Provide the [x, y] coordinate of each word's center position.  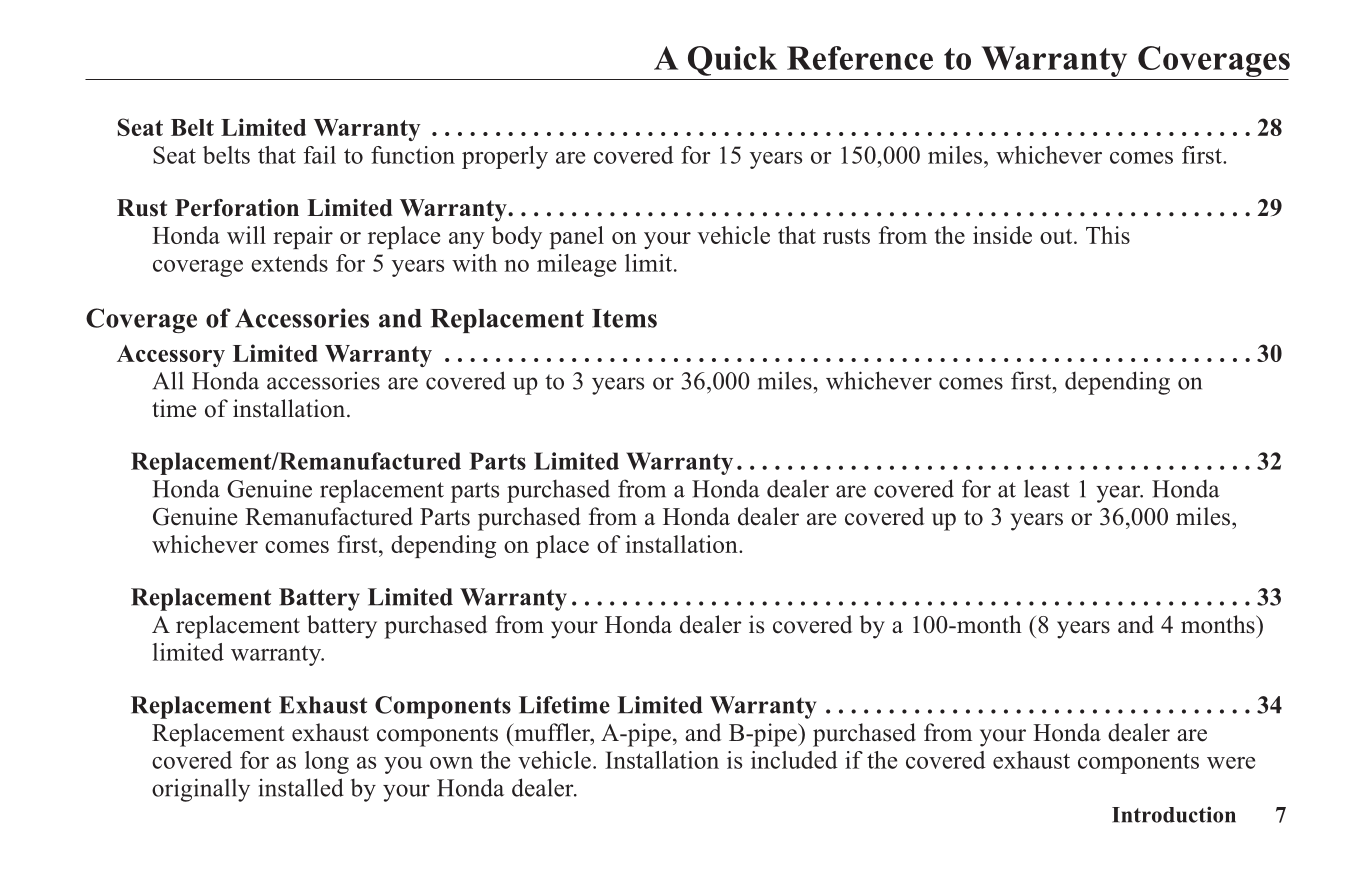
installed [301, 787]
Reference [860, 58]
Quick [732, 61]
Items [624, 318]
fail [319, 155]
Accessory [171, 356]
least [1047, 488]
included [794, 760]
